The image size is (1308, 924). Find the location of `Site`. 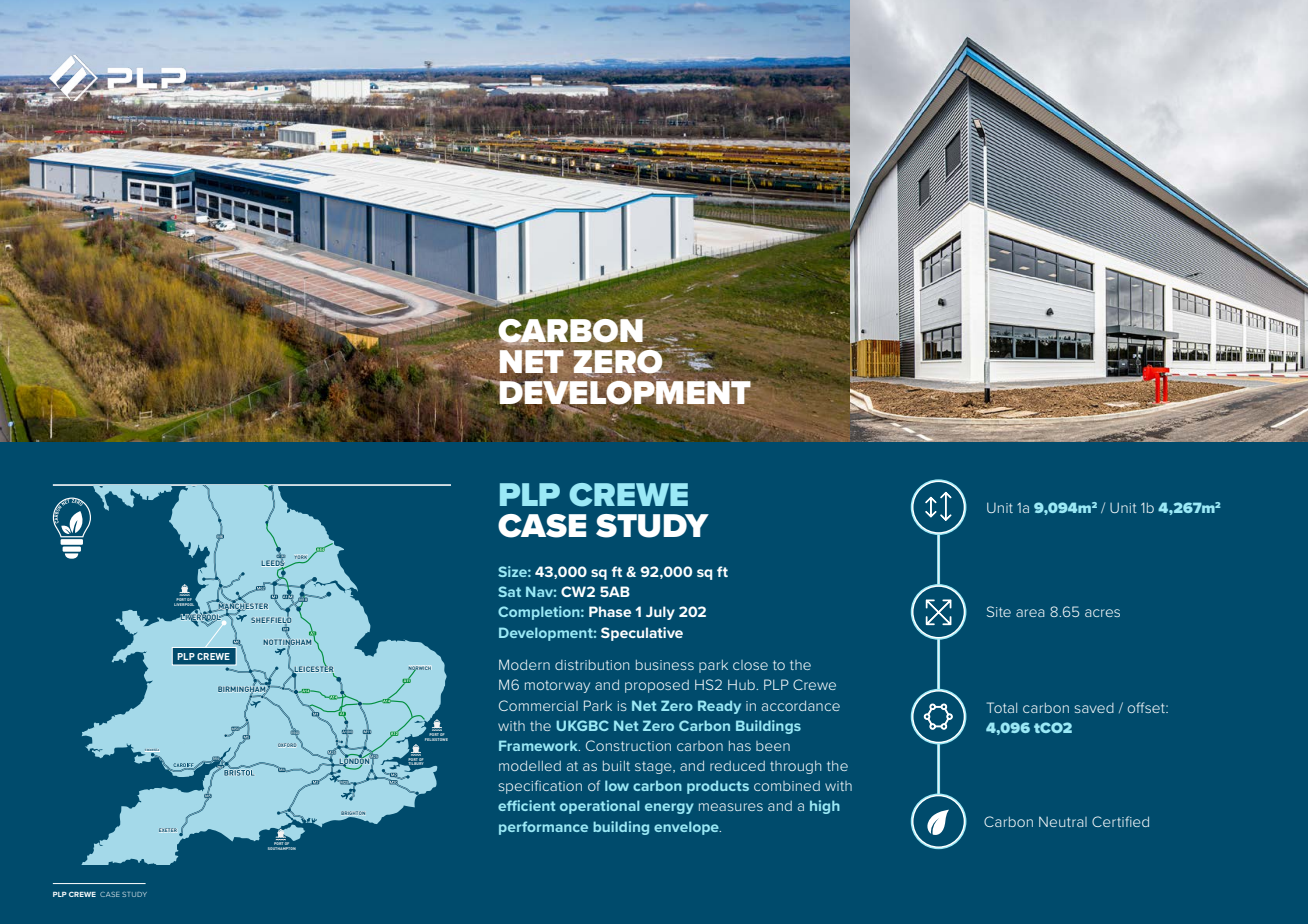

Site is located at coordinates (999, 611).
